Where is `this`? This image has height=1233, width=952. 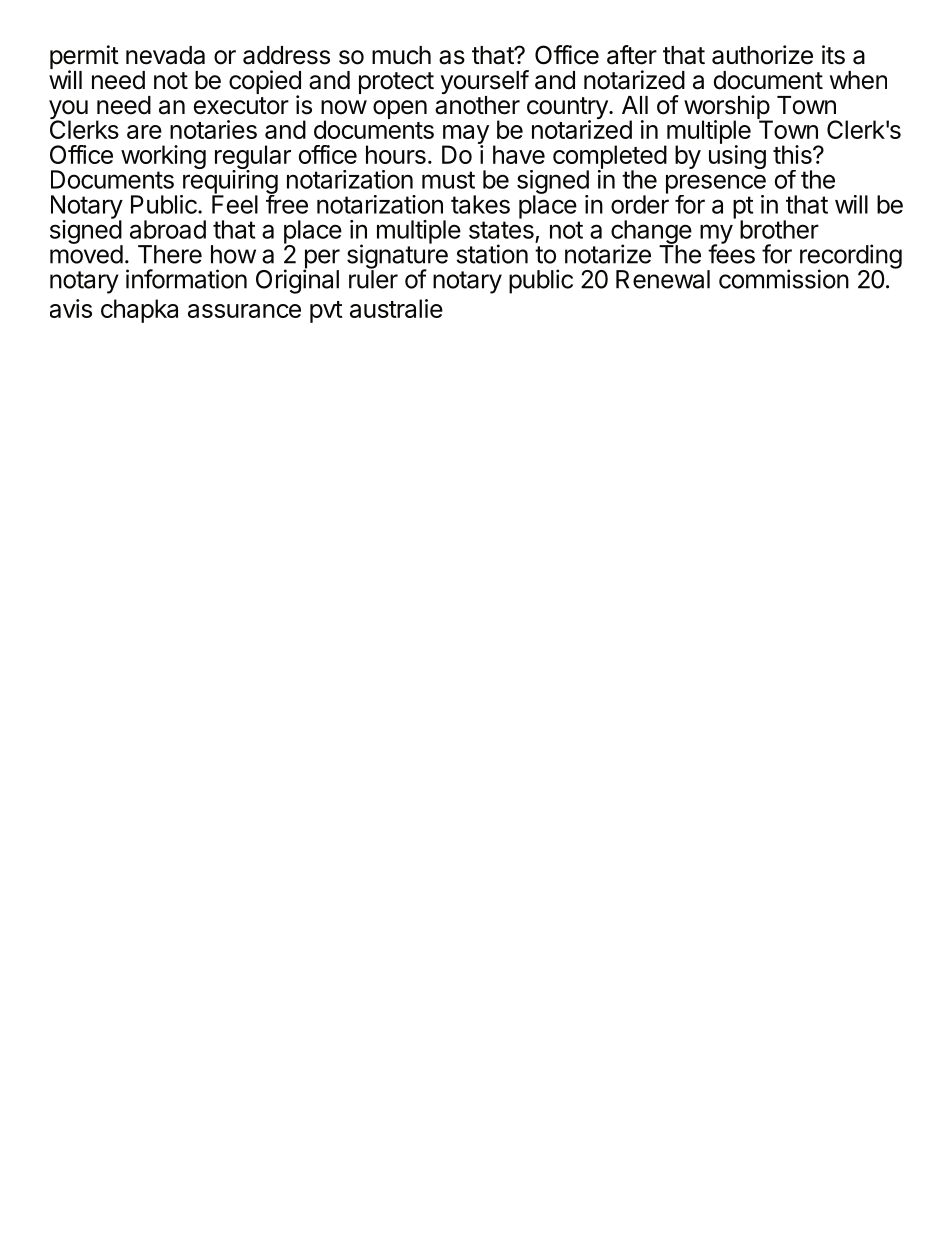 this is located at coordinates (793, 154).
